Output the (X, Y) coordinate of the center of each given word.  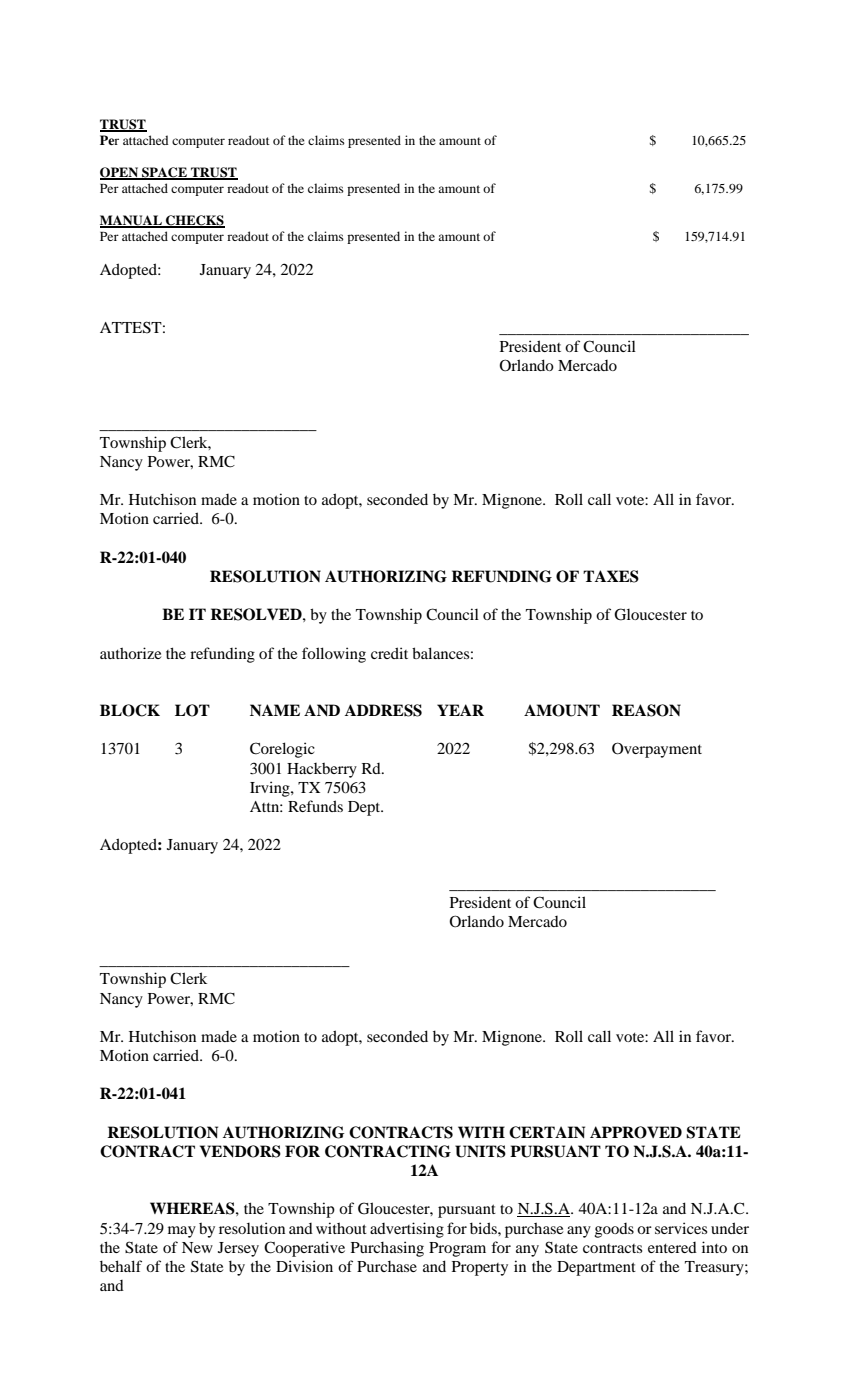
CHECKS (194, 221)
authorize (130, 653)
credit (389, 653)
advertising (407, 1230)
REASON (646, 710)
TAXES (611, 576)
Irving (271, 789)
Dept (365, 808)
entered (672, 1247)
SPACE (164, 173)
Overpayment (657, 750)
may (182, 1232)
